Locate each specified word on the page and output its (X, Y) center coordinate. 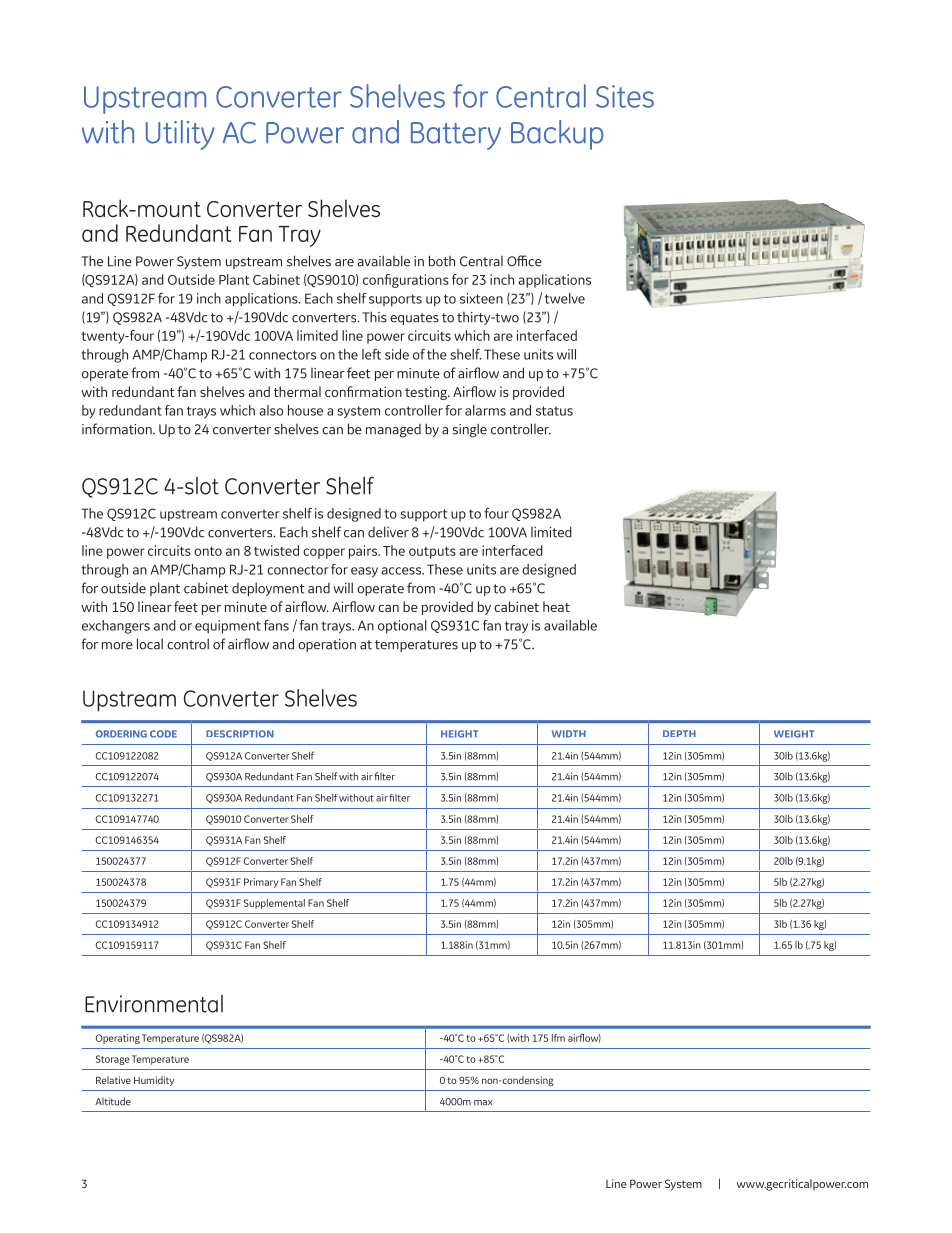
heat (556, 606)
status (554, 411)
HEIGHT (459, 734)
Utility (180, 135)
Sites (625, 96)
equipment (228, 627)
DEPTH (679, 733)
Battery (456, 136)
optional (402, 627)
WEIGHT (794, 734)
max (483, 1103)
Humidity (154, 1081)
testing (427, 393)
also (271, 410)
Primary (261, 883)
